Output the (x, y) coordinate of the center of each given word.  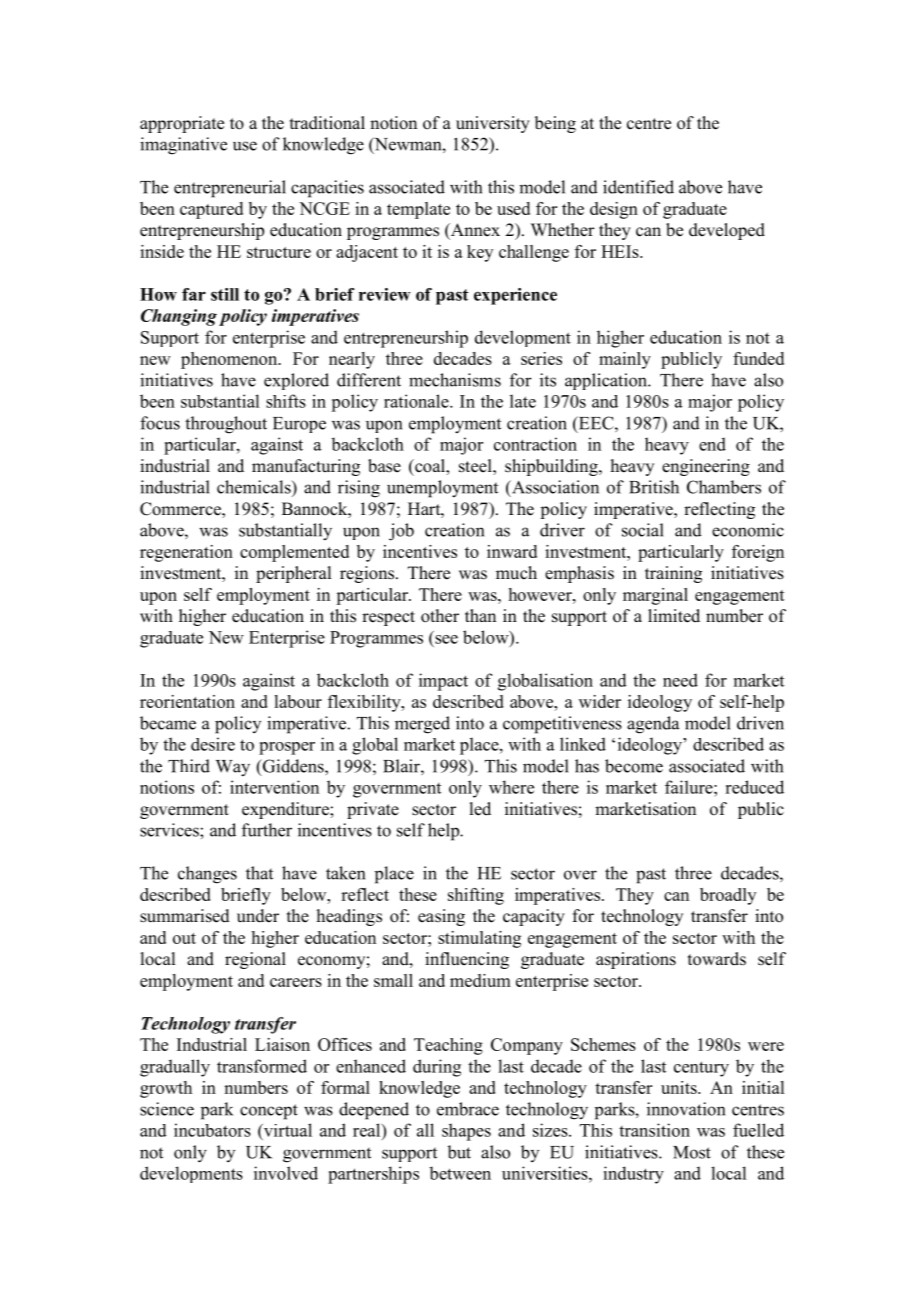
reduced (754, 787)
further (267, 830)
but (459, 1152)
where (511, 787)
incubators (212, 1130)
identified (638, 187)
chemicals (255, 487)
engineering (706, 467)
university (493, 124)
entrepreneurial (230, 189)
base (384, 466)
